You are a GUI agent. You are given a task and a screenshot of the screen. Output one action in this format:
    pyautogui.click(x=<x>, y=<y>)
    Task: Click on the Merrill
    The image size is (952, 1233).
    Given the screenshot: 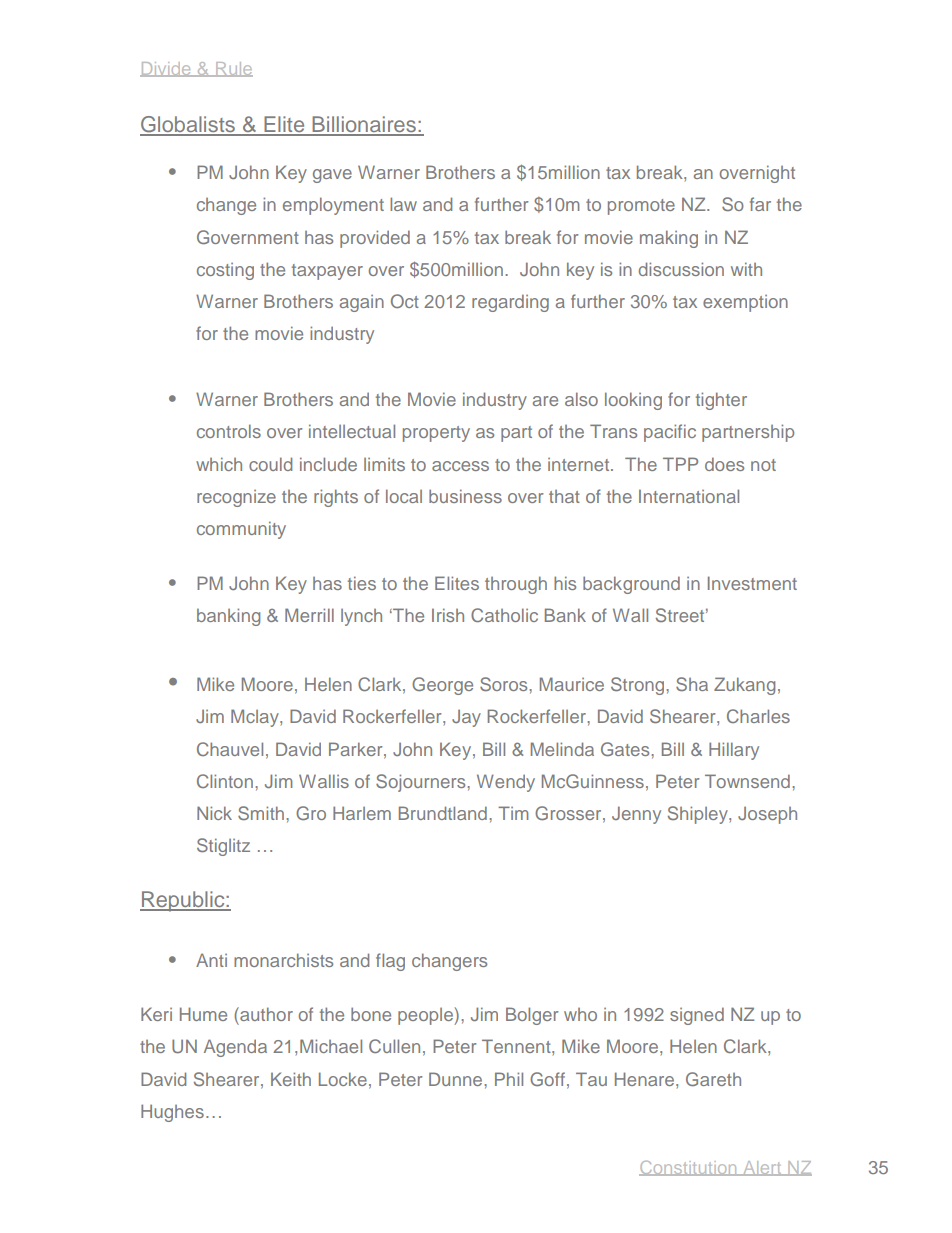 What is the action you would take?
    pyautogui.click(x=309, y=615)
